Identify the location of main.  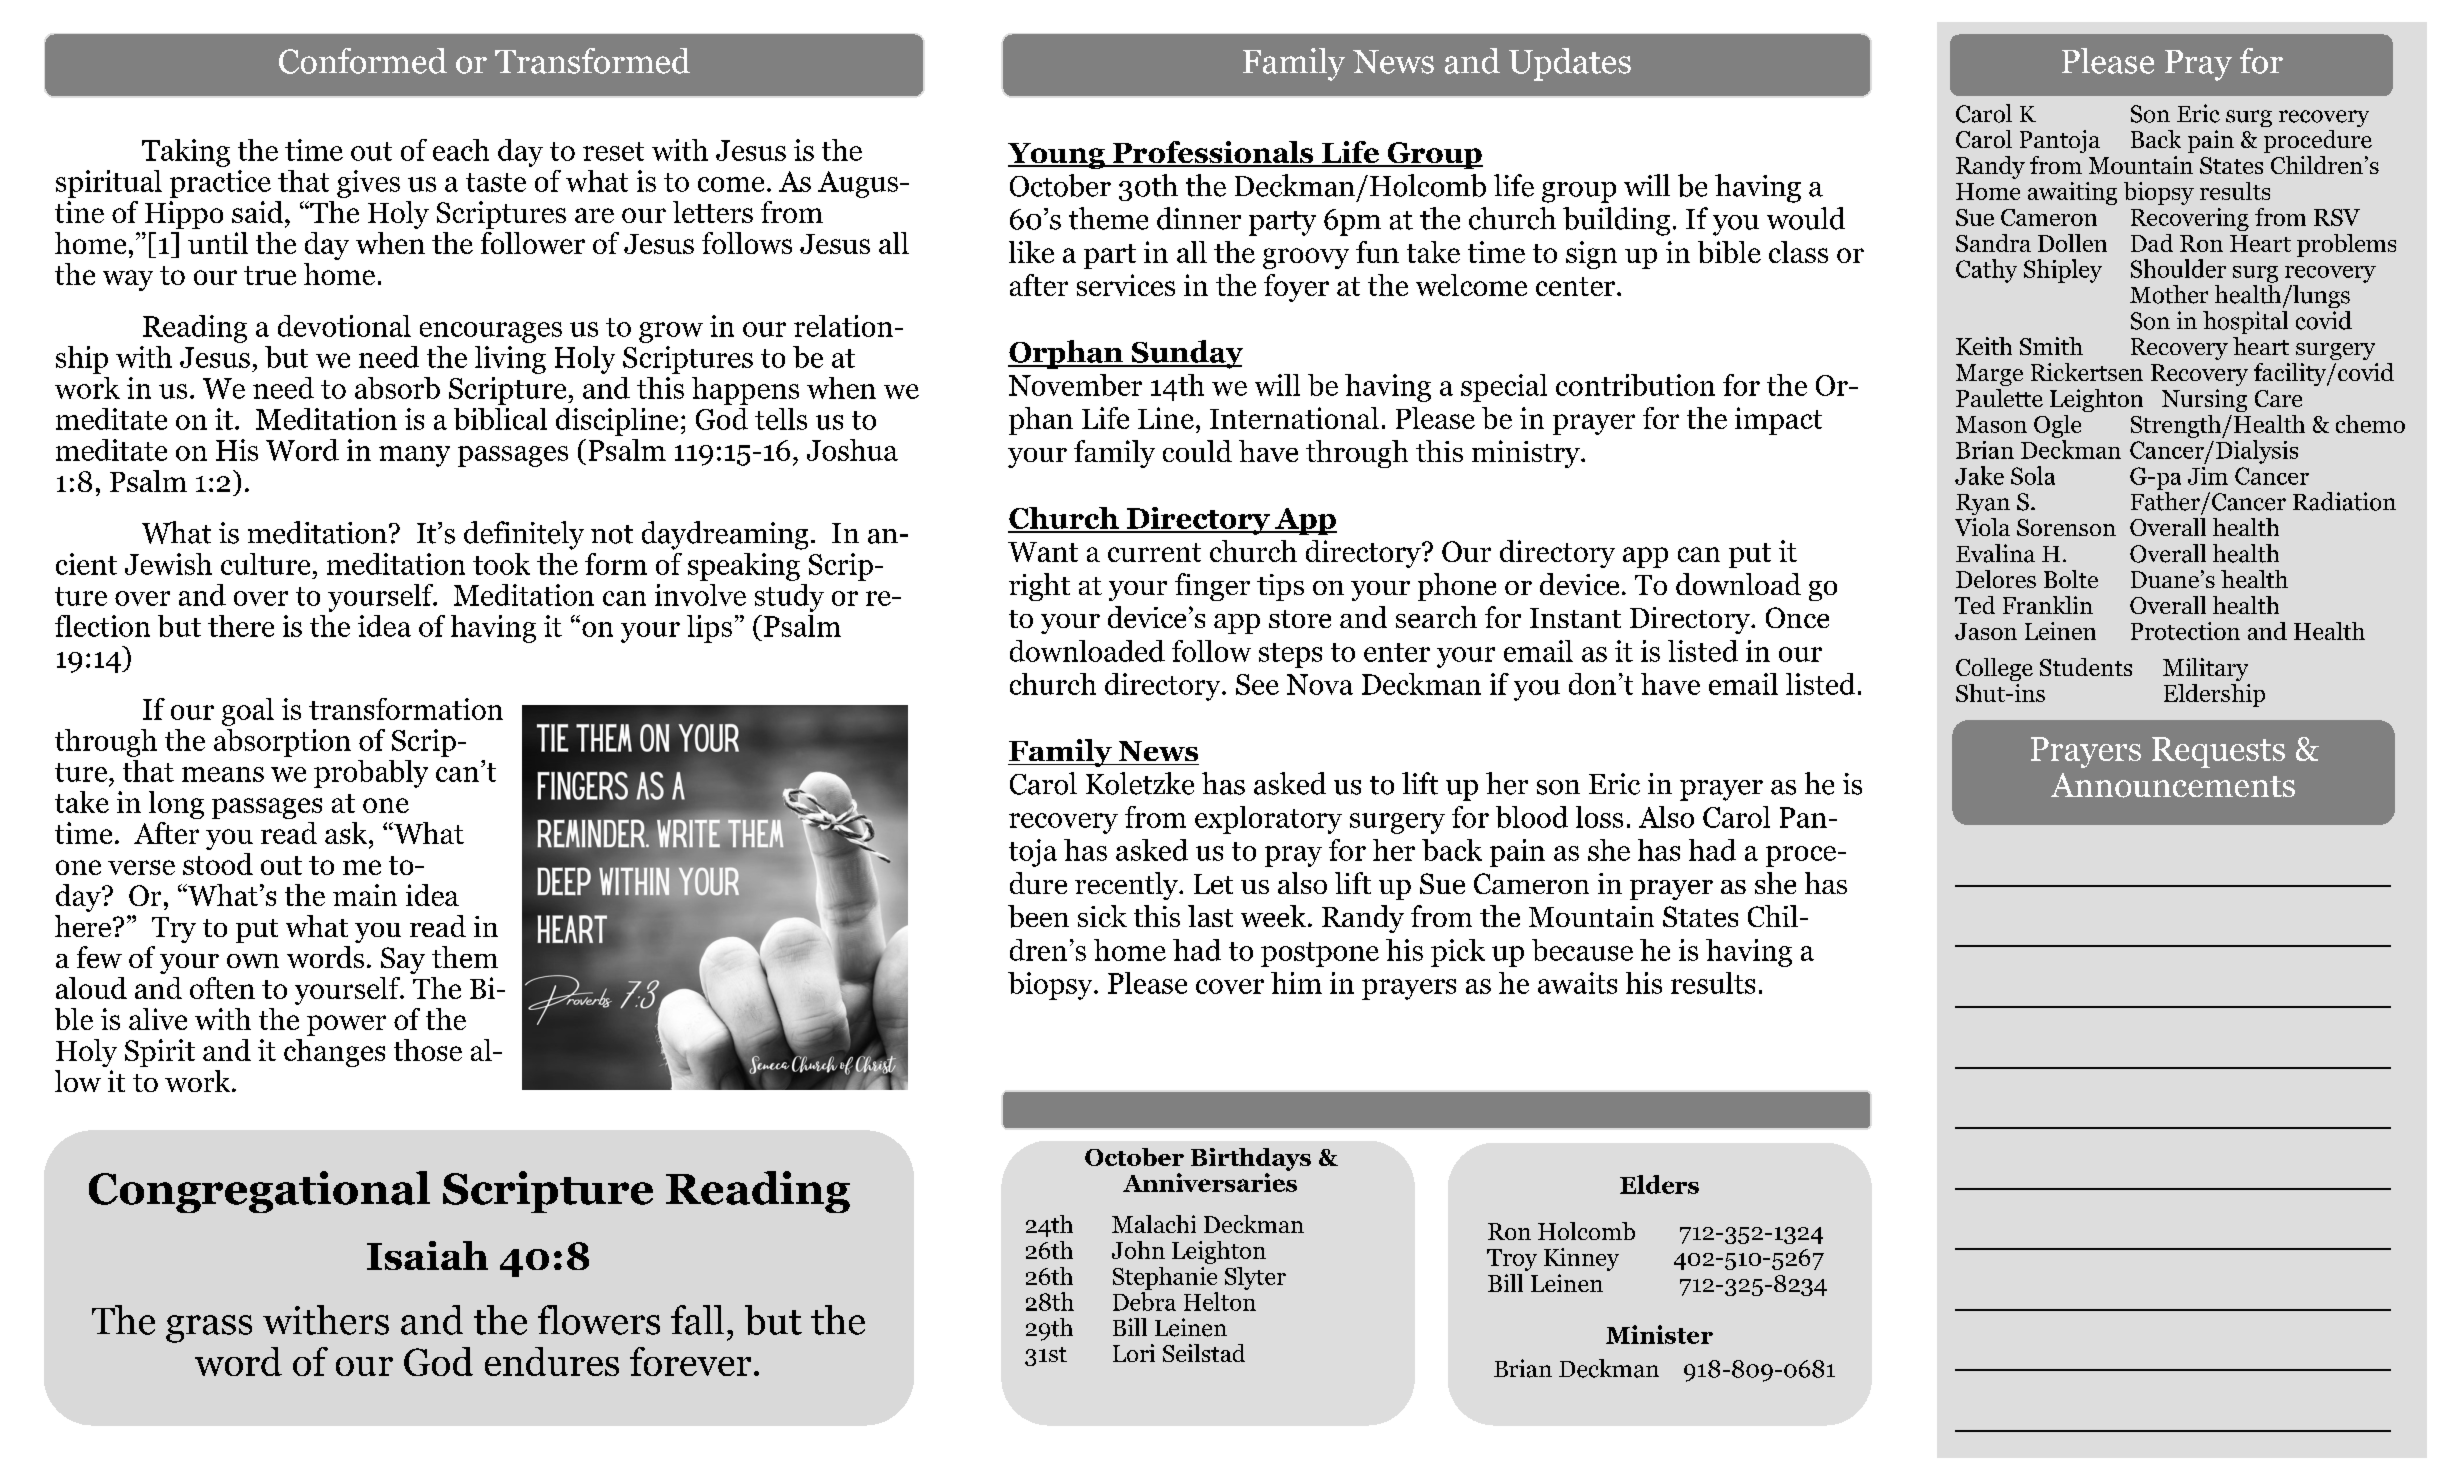
(365, 895).
